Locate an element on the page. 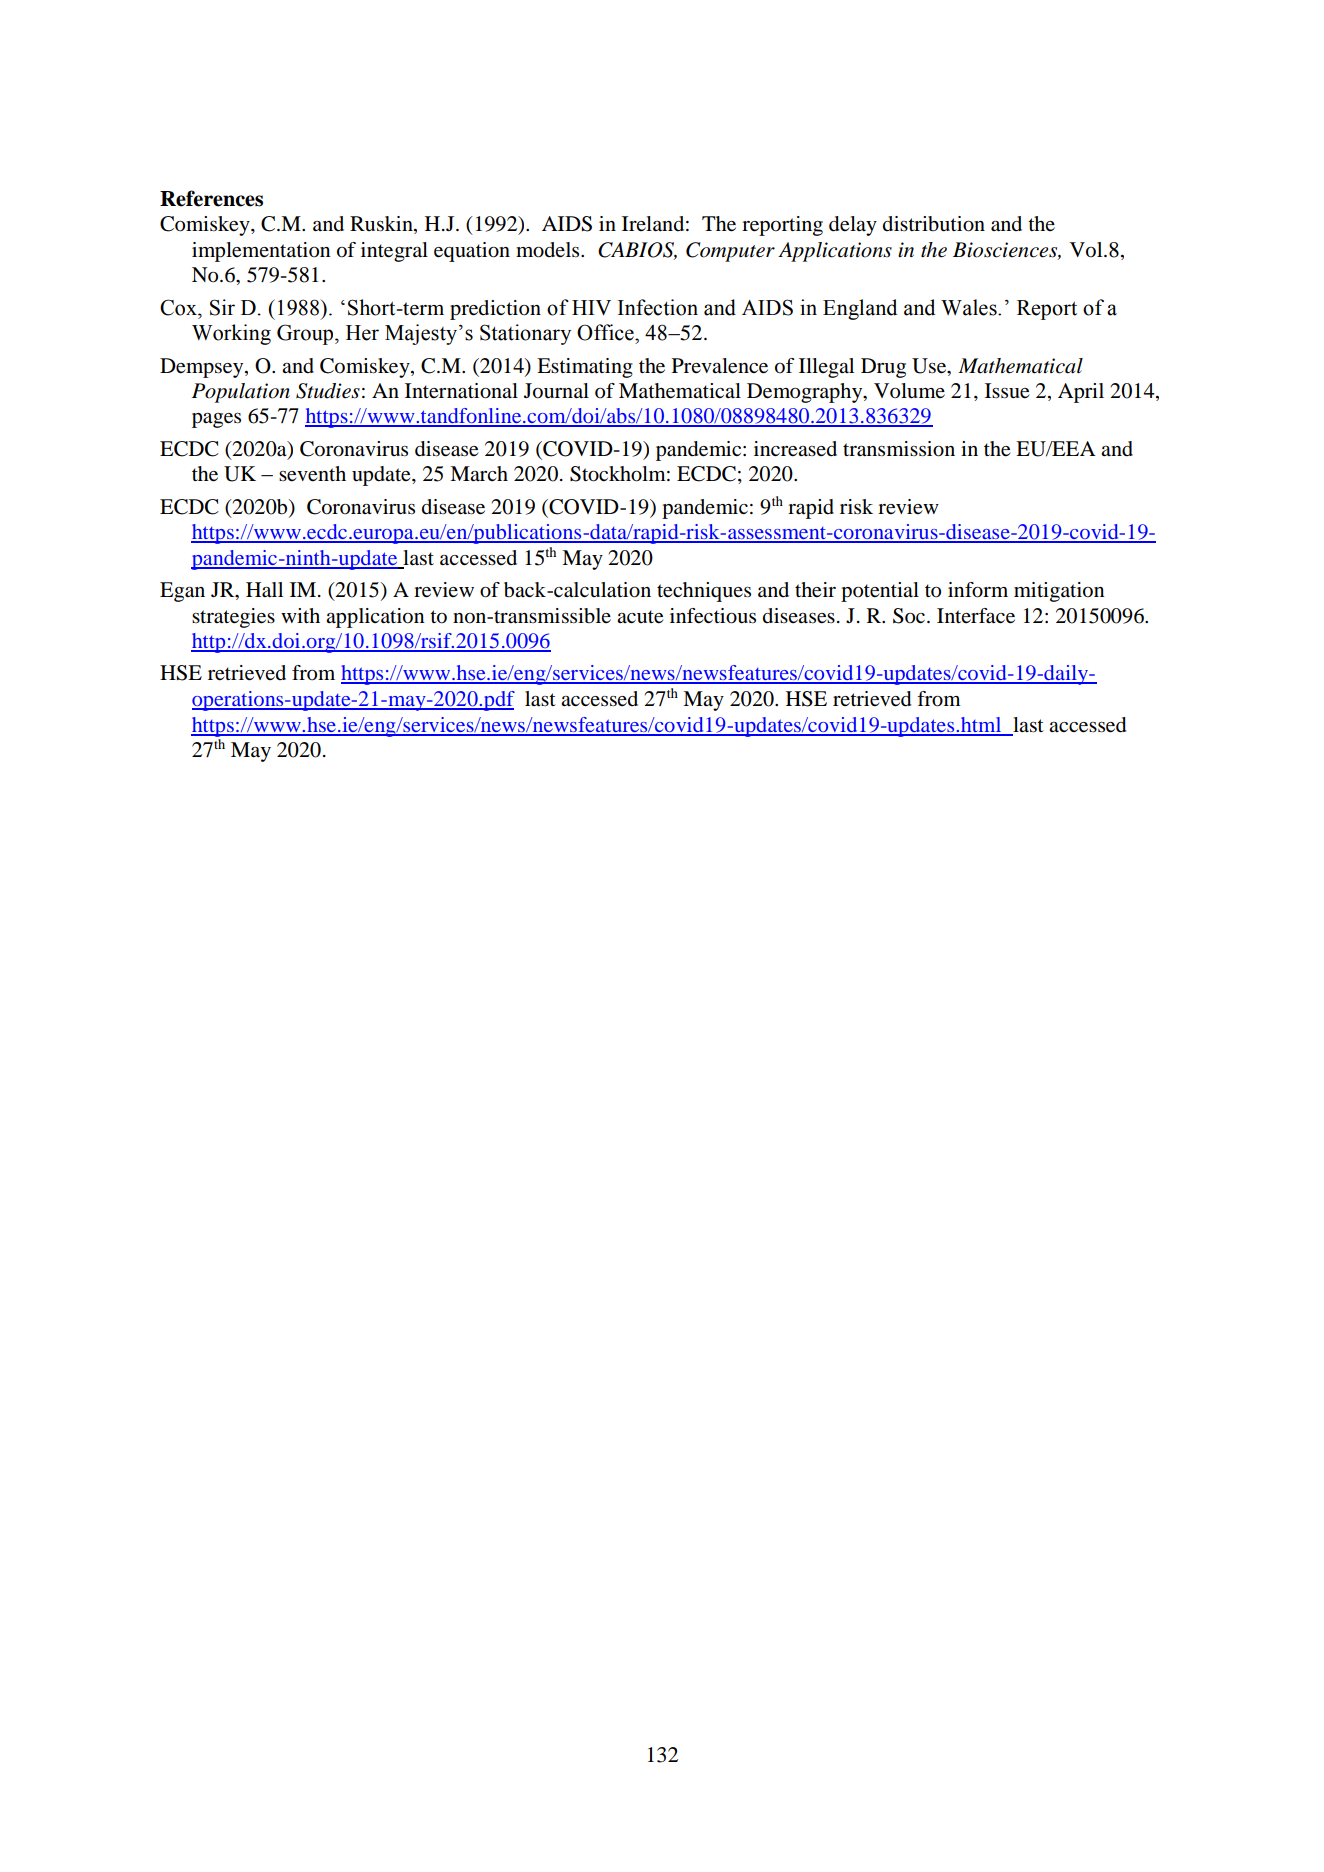 This page has height=1872, width=1324. seventh is located at coordinates (312, 474).
